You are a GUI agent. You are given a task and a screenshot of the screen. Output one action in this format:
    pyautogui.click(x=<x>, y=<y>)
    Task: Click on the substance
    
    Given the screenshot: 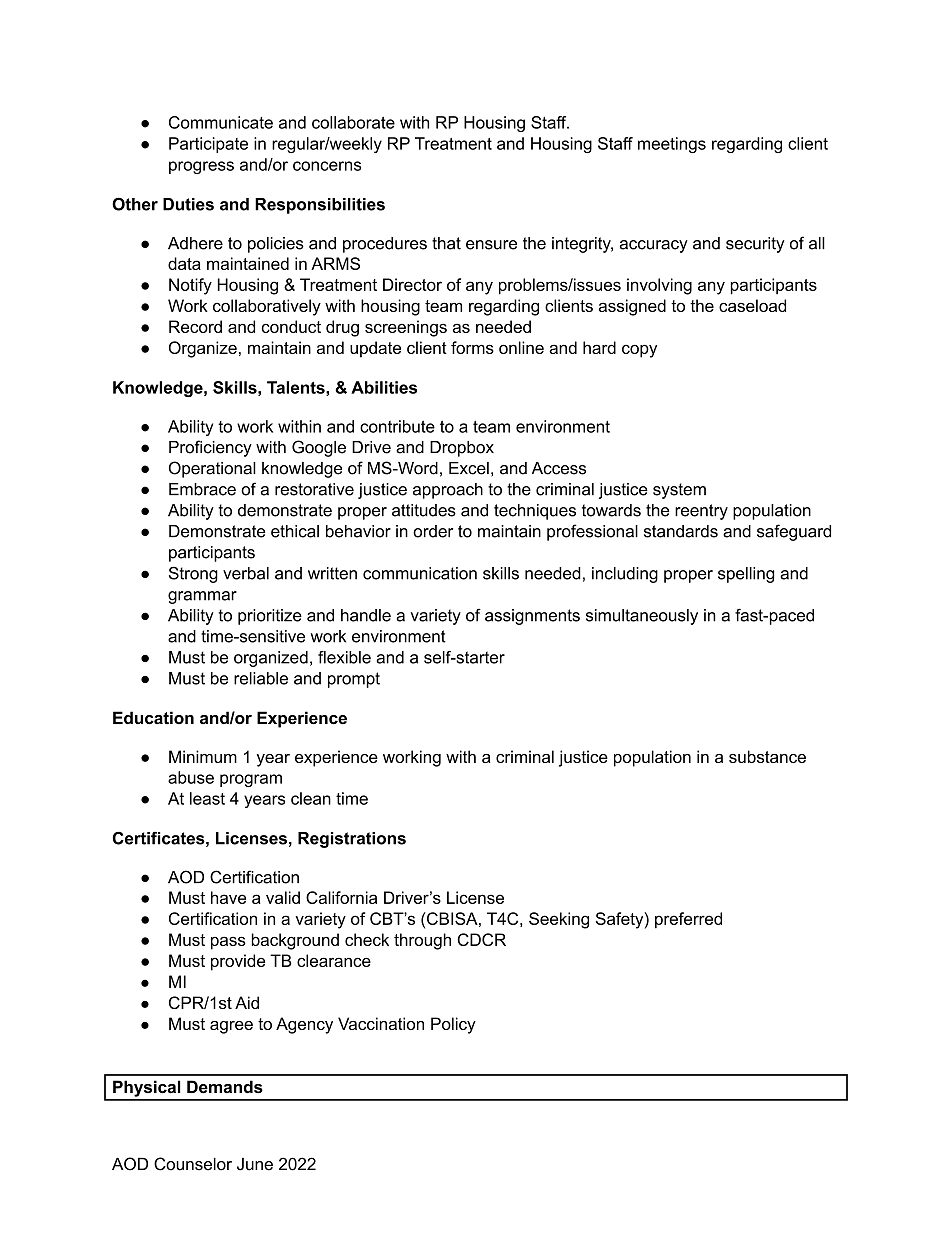 What is the action you would take?
    pyautogui.click(x=767, y=756)
